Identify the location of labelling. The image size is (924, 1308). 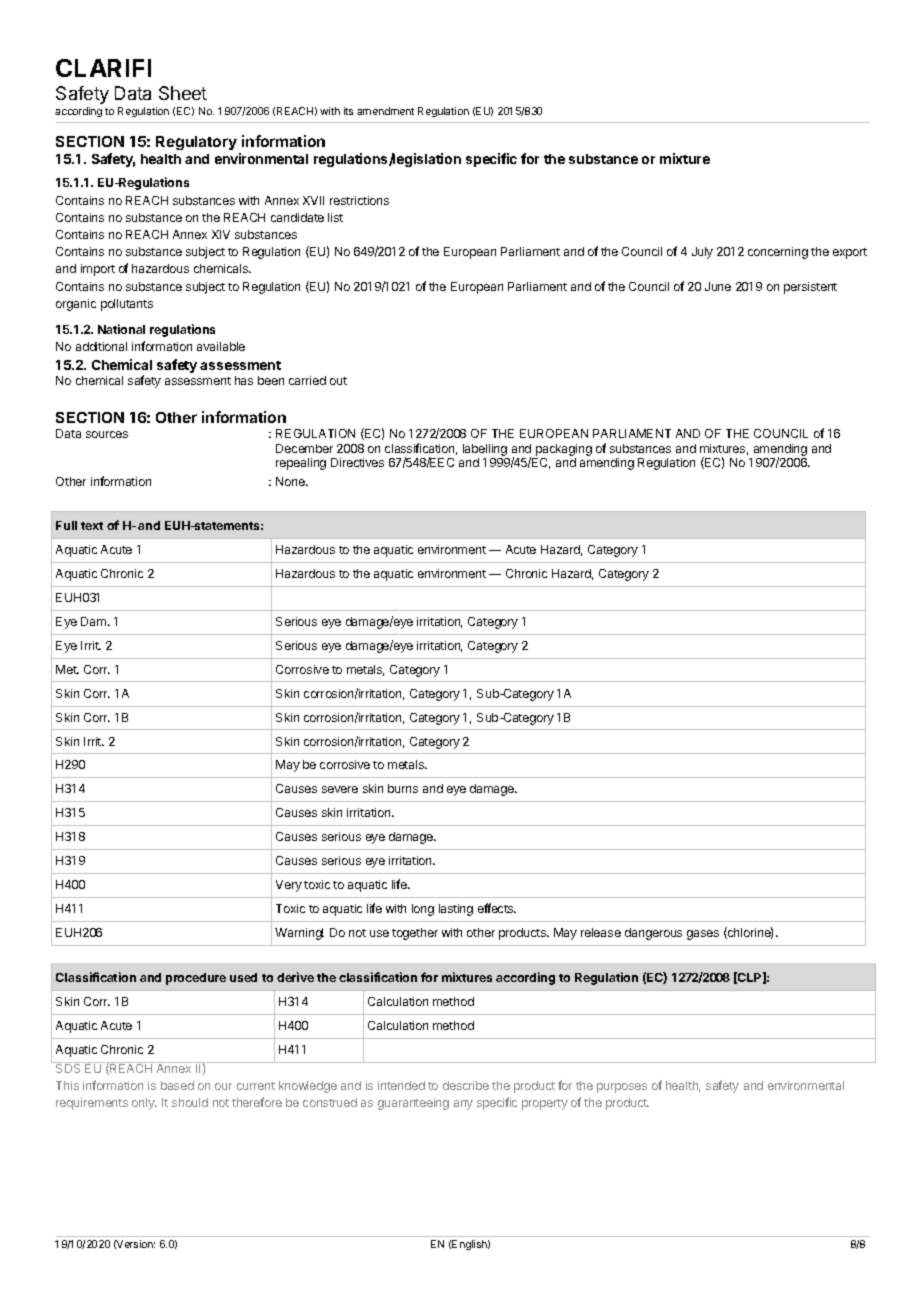
(485, 450).
